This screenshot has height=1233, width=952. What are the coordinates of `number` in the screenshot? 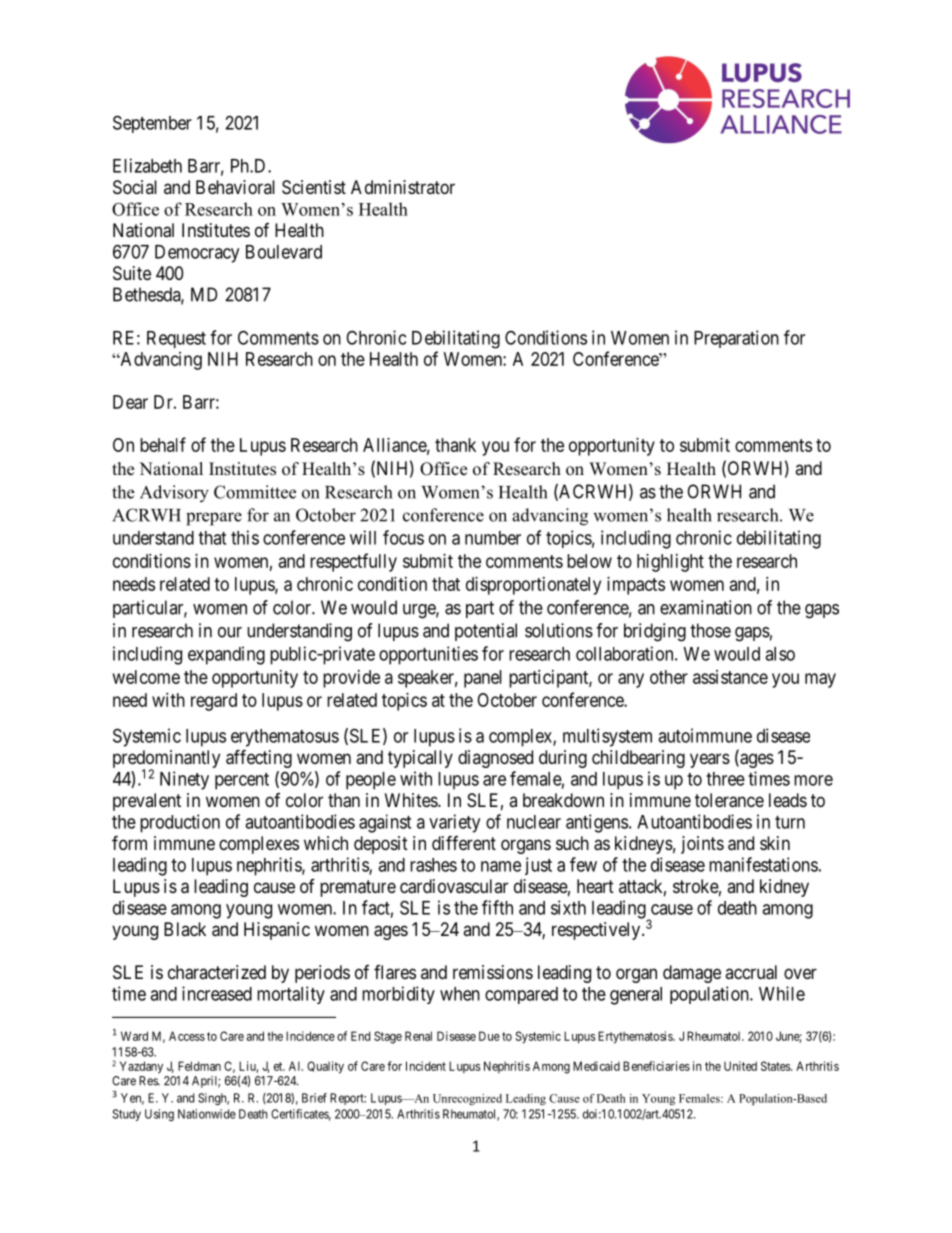 It's located at (493, 538).
